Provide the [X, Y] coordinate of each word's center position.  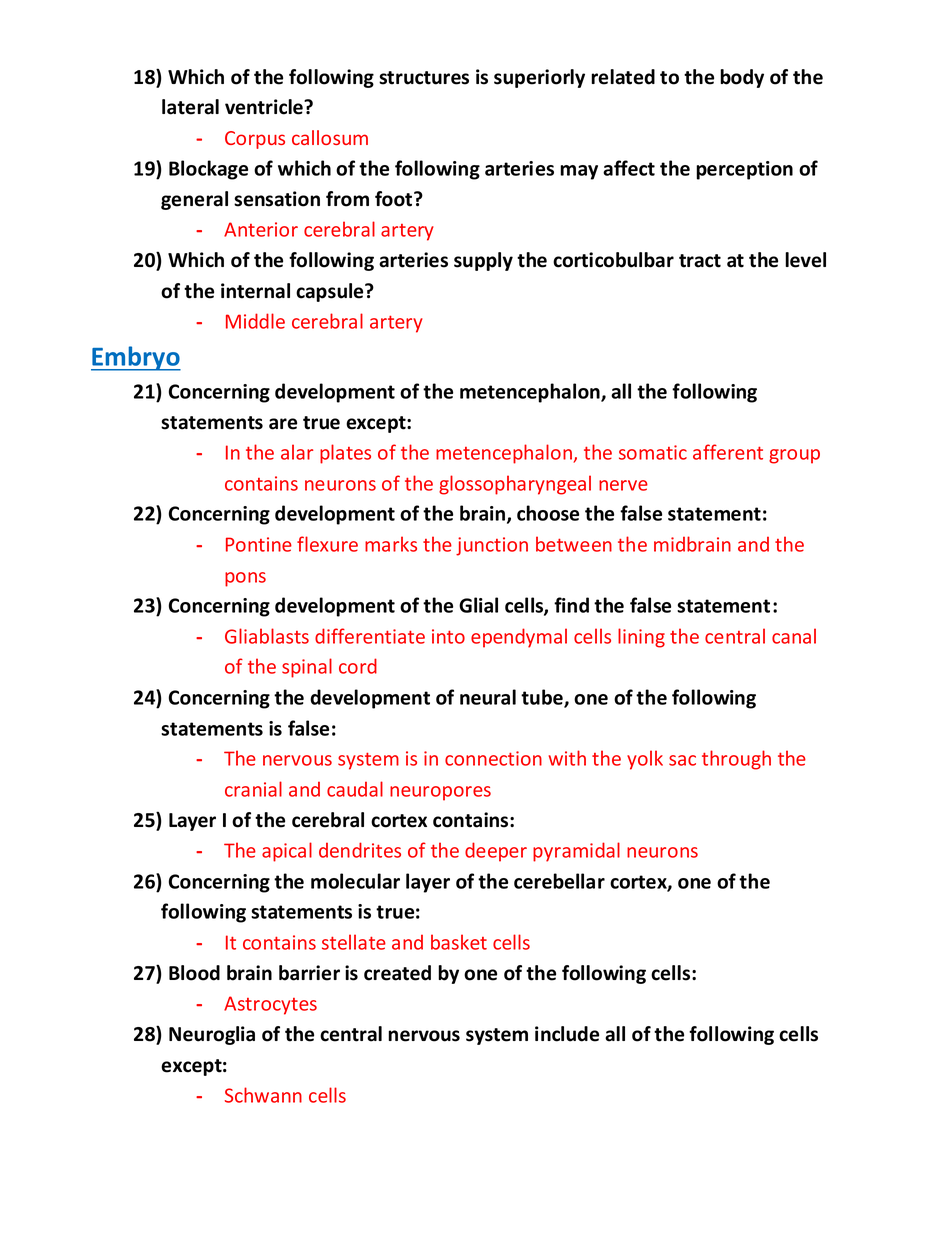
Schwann [263, 1095]
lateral [190, 107]
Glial [478, 605]
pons [245, 579]
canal [794, 636]
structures [424, 78]
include [567, 1034]
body [742, 78]
